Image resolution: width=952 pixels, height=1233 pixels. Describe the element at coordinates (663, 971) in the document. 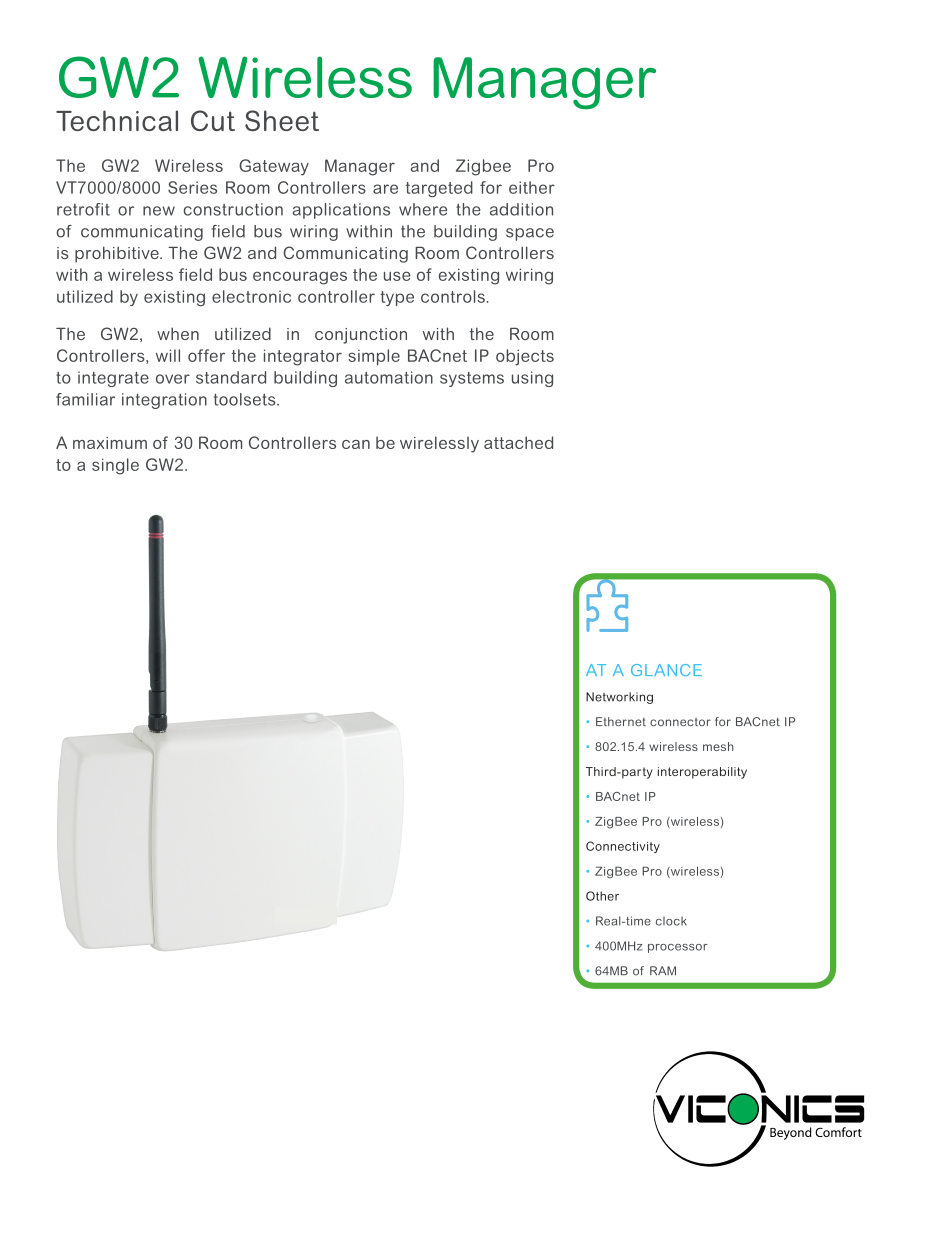

I see `RAM` at that location.
